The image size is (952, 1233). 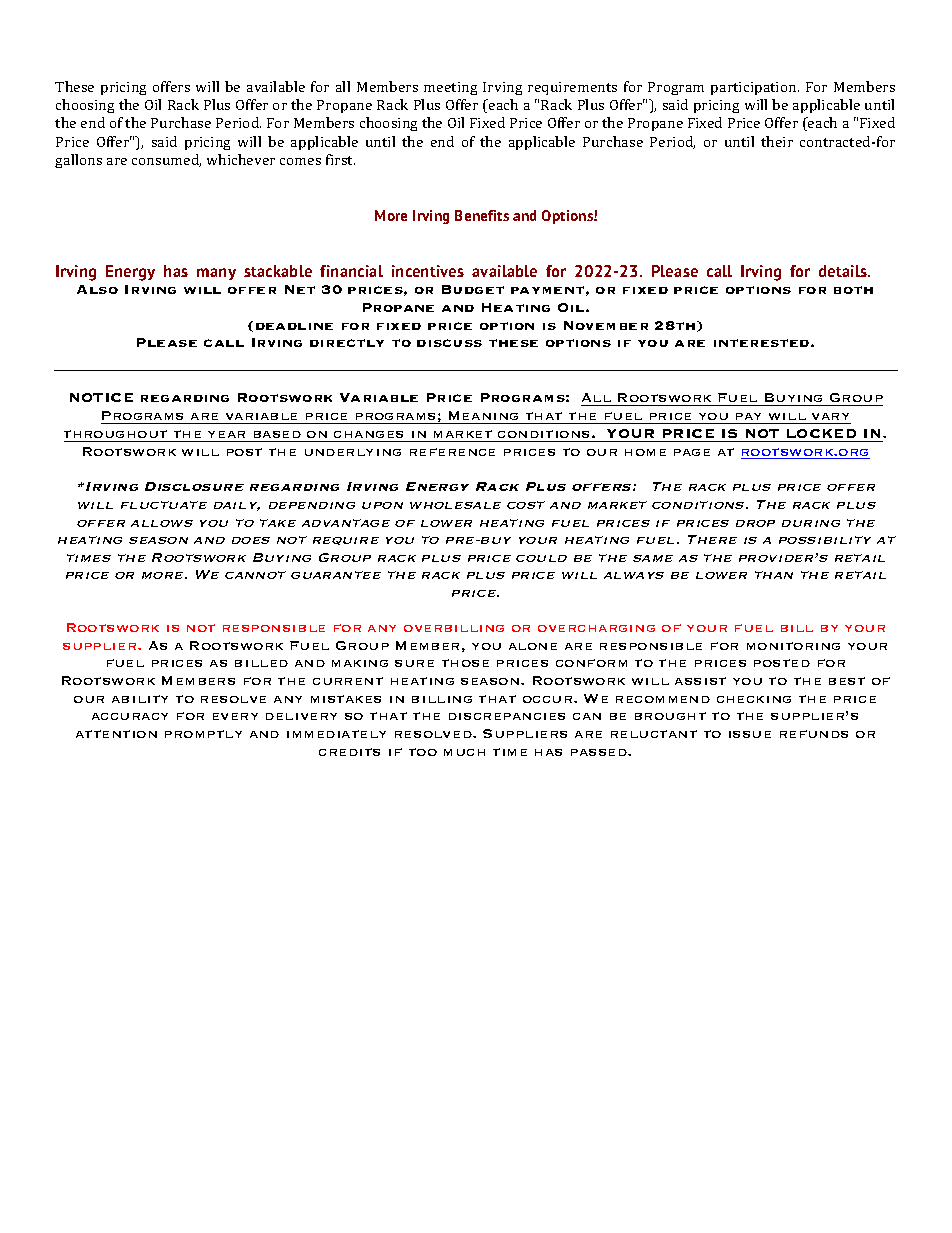 I want to click on Benefits, so click(x=482, y=215).
